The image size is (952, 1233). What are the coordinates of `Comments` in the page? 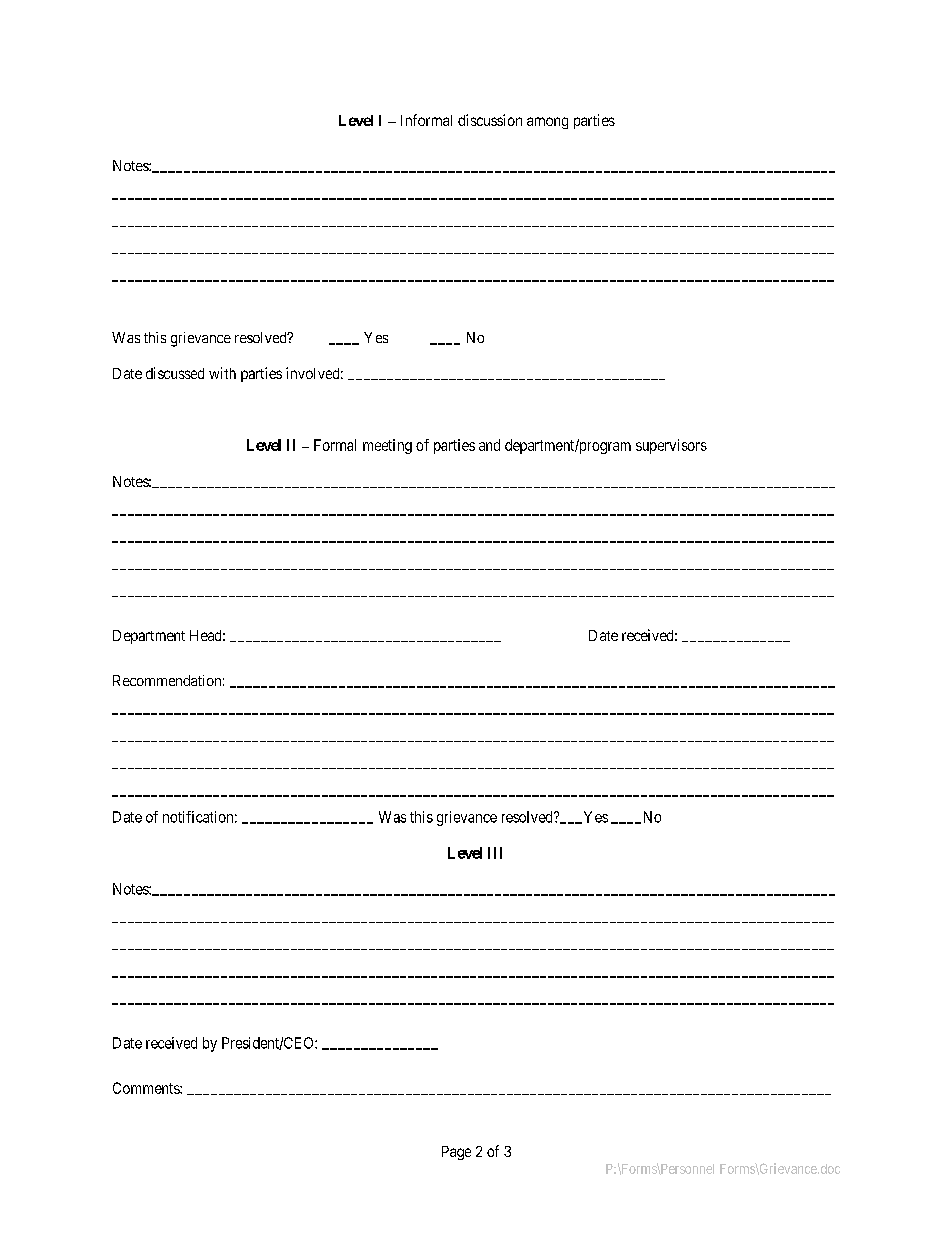 It's located at (147, 1088).
